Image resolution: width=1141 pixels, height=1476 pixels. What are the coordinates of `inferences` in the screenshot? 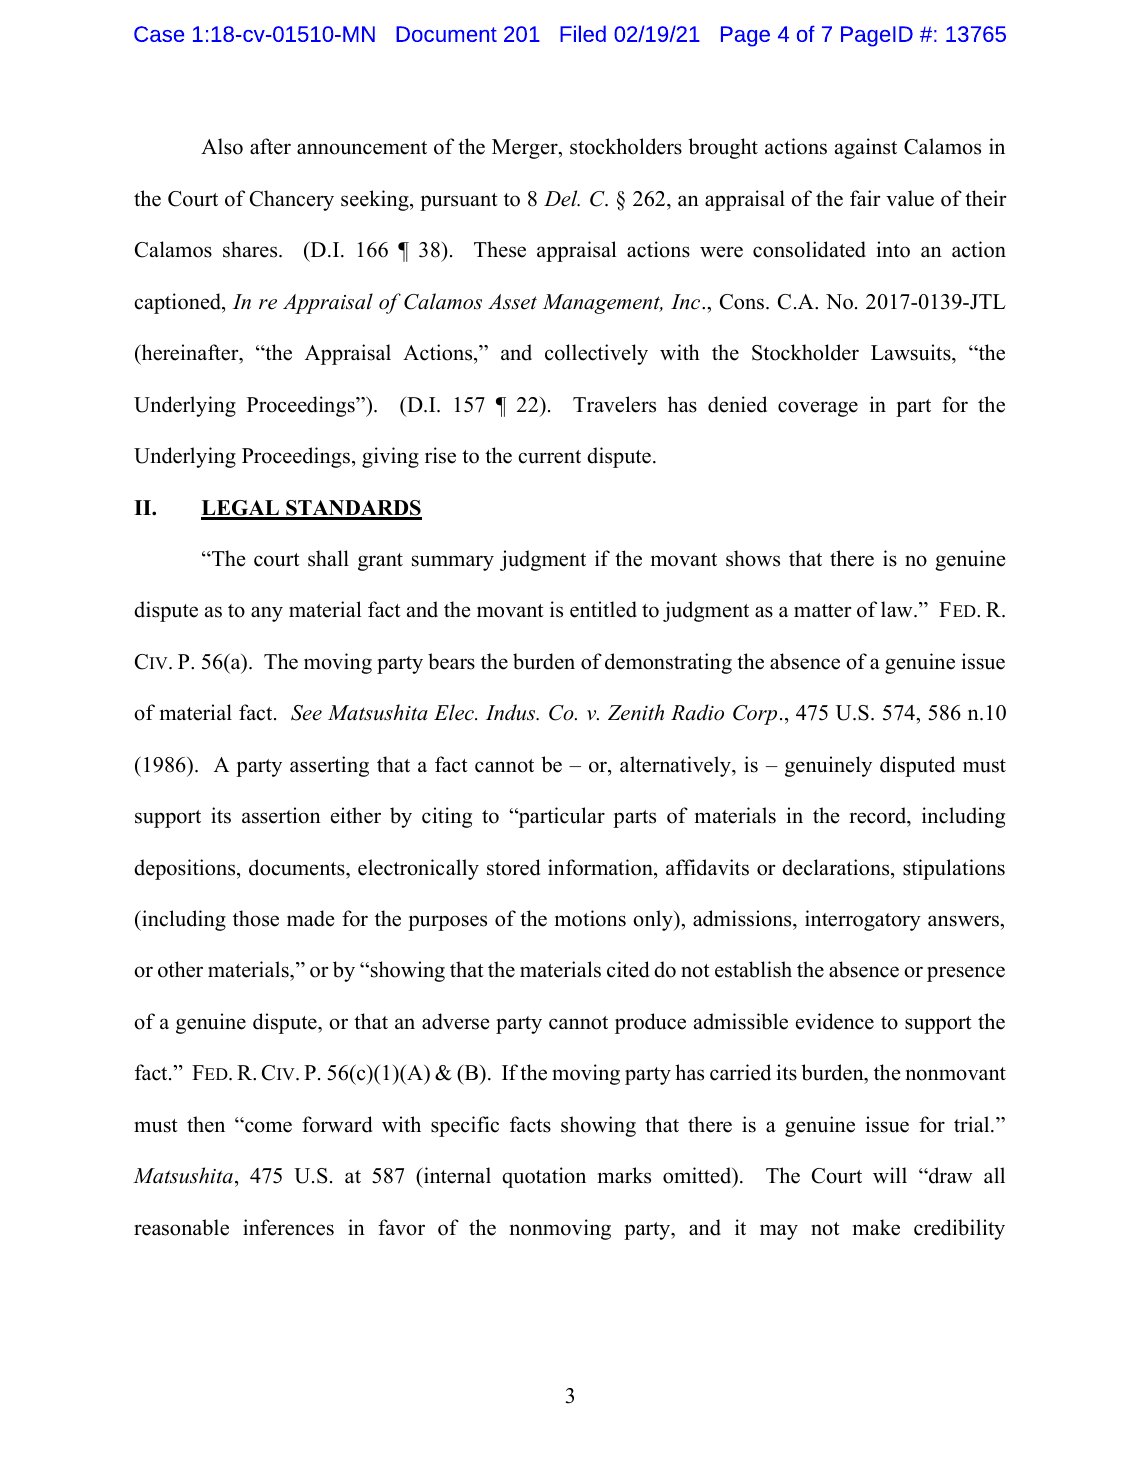 It's located at (288, 1227).
